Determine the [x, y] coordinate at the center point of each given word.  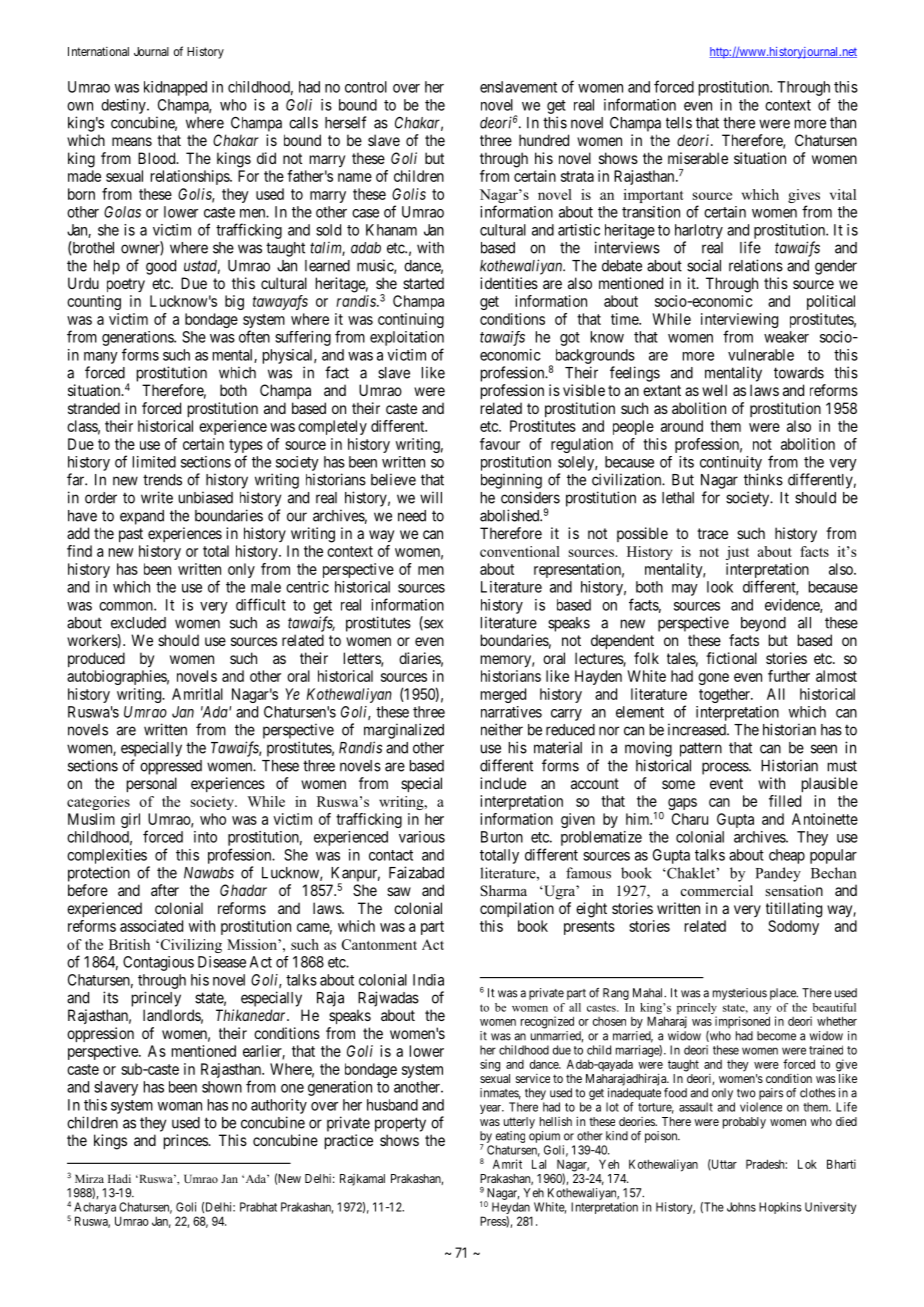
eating [510, 1137]
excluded [138, 623]
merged [503, 695]
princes [186, 1141]
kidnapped [175, 88]
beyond [763, 624]
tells [679, 123]
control [366, 87]
